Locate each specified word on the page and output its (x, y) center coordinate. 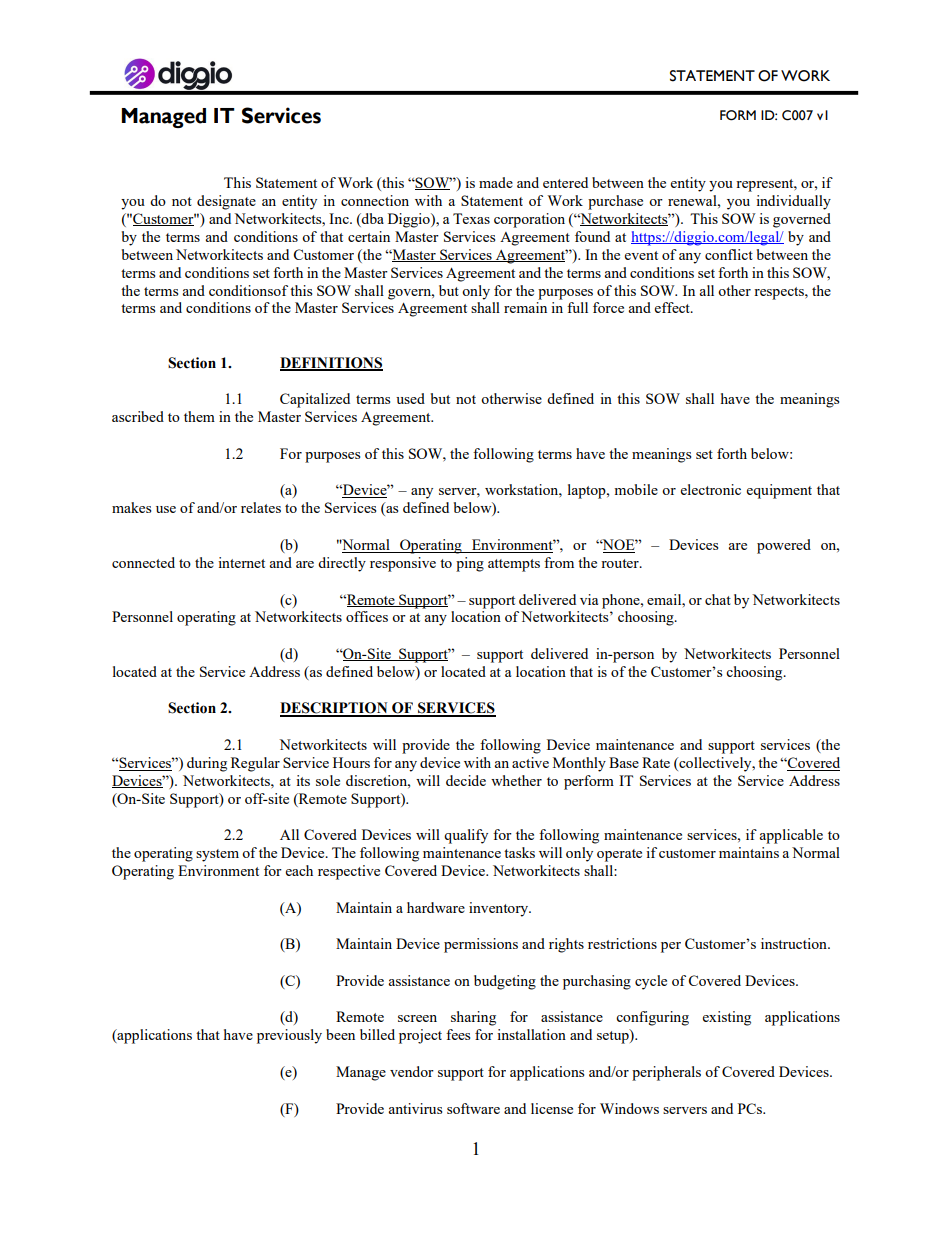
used (410, 398)
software (473, 1108)
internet (241, 562)
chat (718, 599)
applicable (791, 836)
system (217, 855)
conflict (729, 254)
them (199, 416)
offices (367, 616)
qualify (466, 836)
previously (289, 1036)
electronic (711, 489)
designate (226, 202)
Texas (471, 218)
